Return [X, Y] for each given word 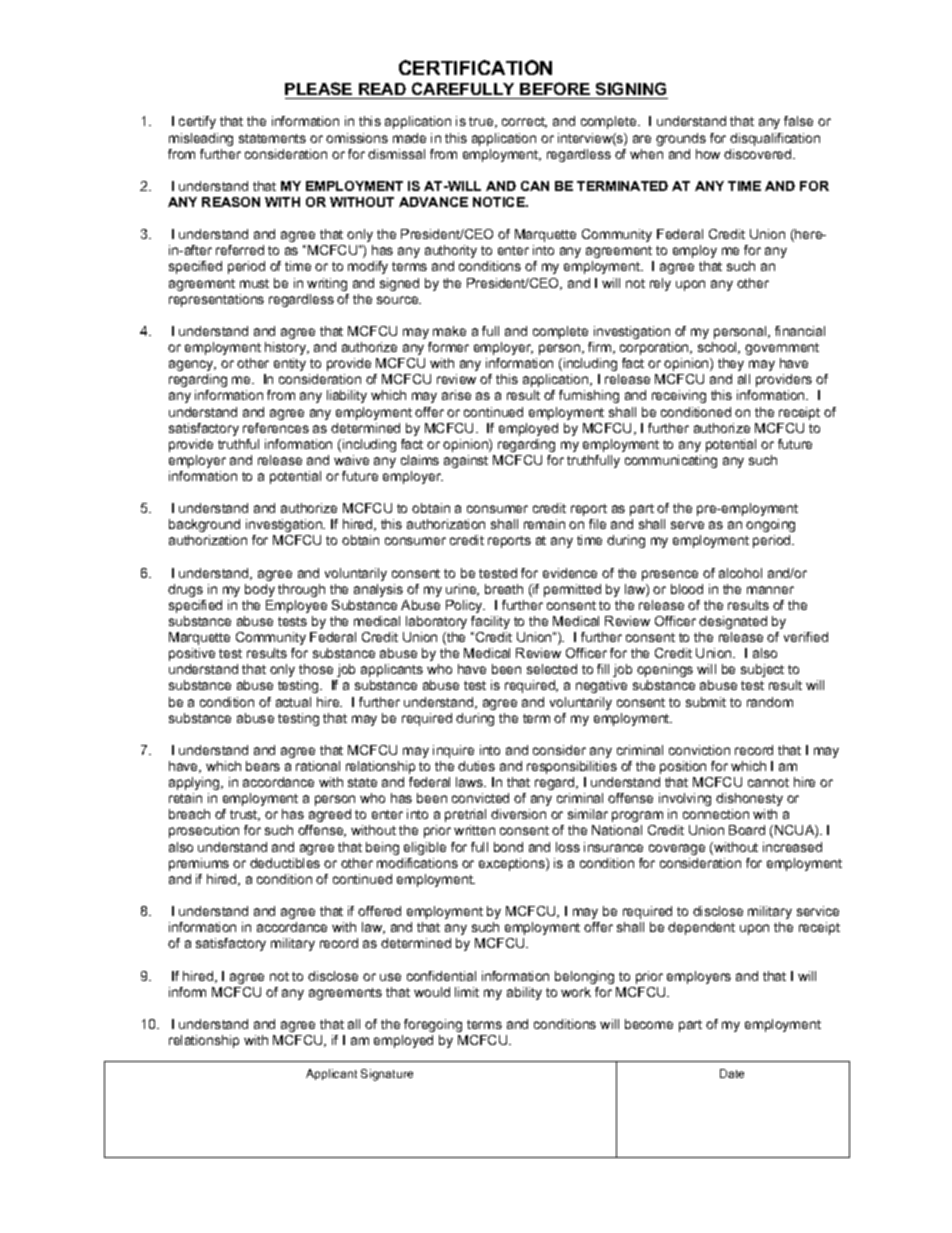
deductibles [285, 863]
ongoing [770, 525]
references [276, 428]
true [482, 122]
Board [747, 830]
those [316, 669]
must [254, 283]
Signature [387, 1075]
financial [800, 331]
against [466, 461]
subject [762, 670]
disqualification [775, 139]
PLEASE [318, 88]
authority [451, 251]
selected [552, 669]
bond [508, 847]
